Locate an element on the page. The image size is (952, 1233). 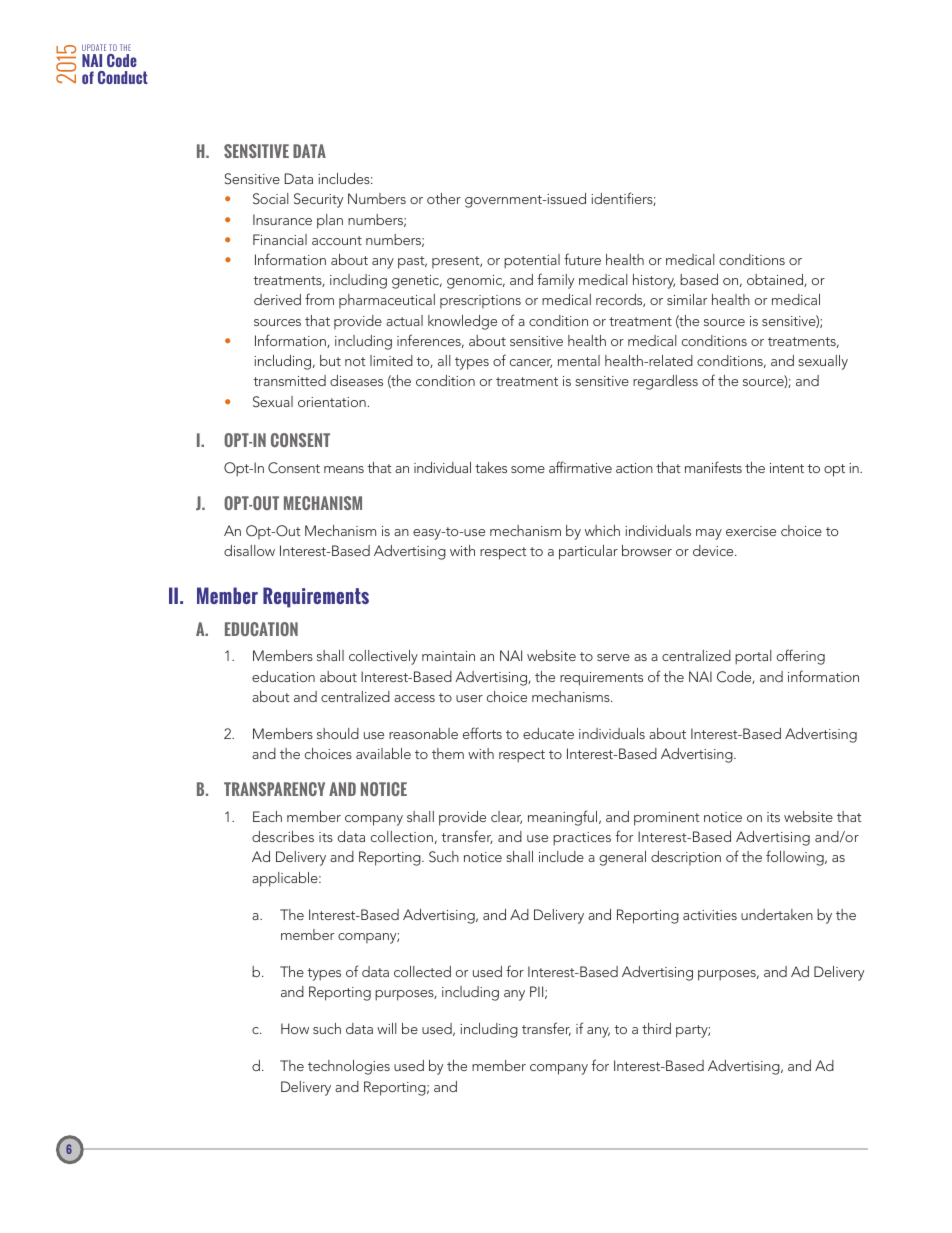
takes is located at coordinates (491, 467).
